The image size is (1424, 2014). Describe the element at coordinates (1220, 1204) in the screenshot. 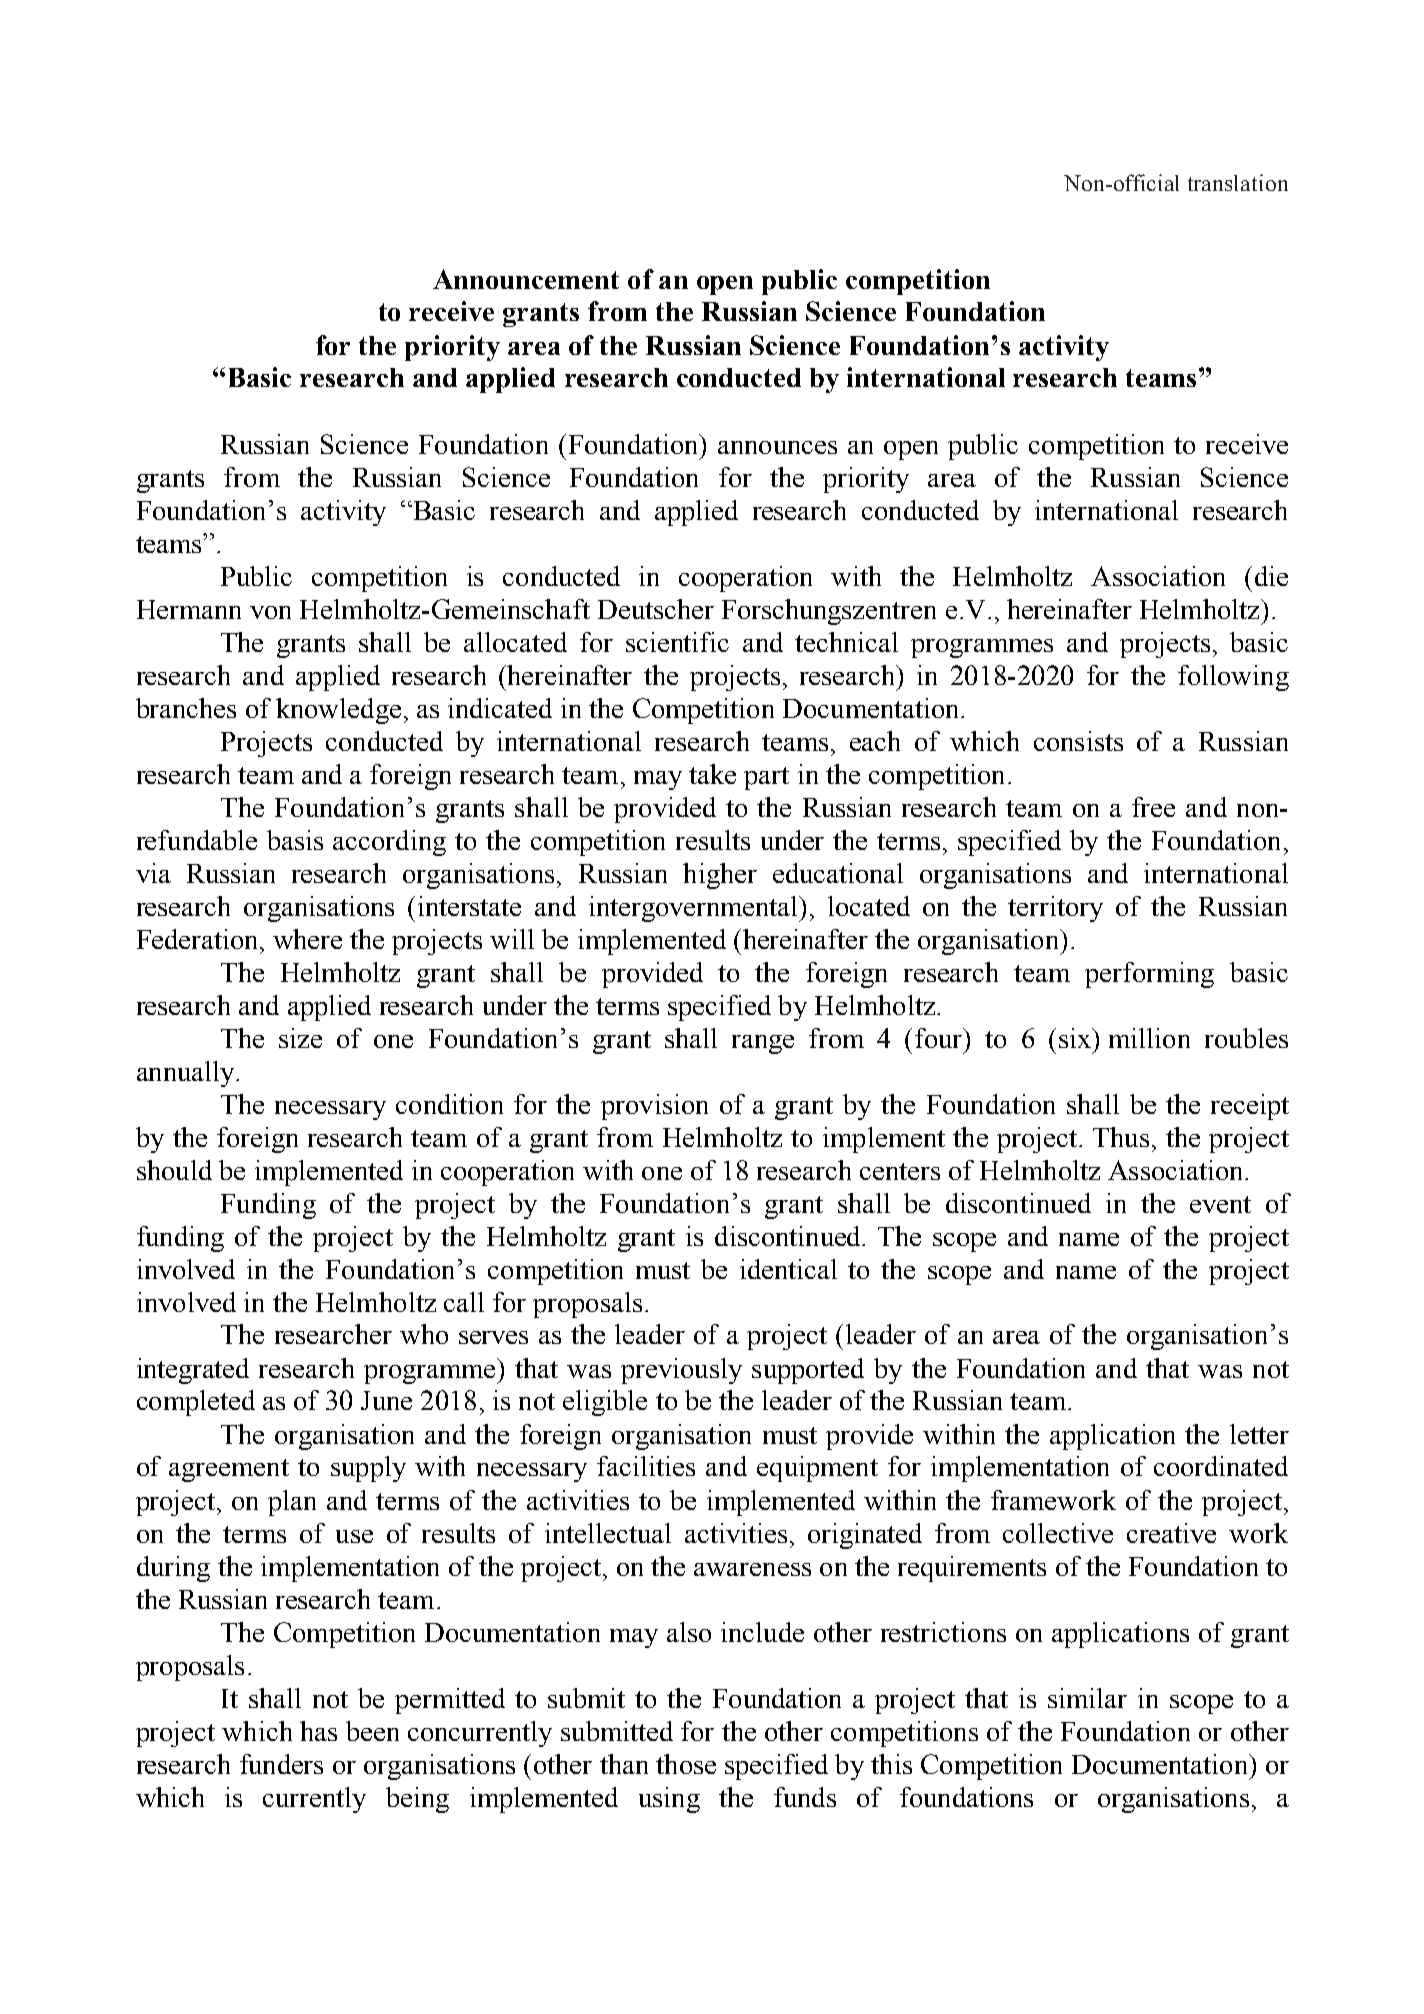

I see `event` at that location.
